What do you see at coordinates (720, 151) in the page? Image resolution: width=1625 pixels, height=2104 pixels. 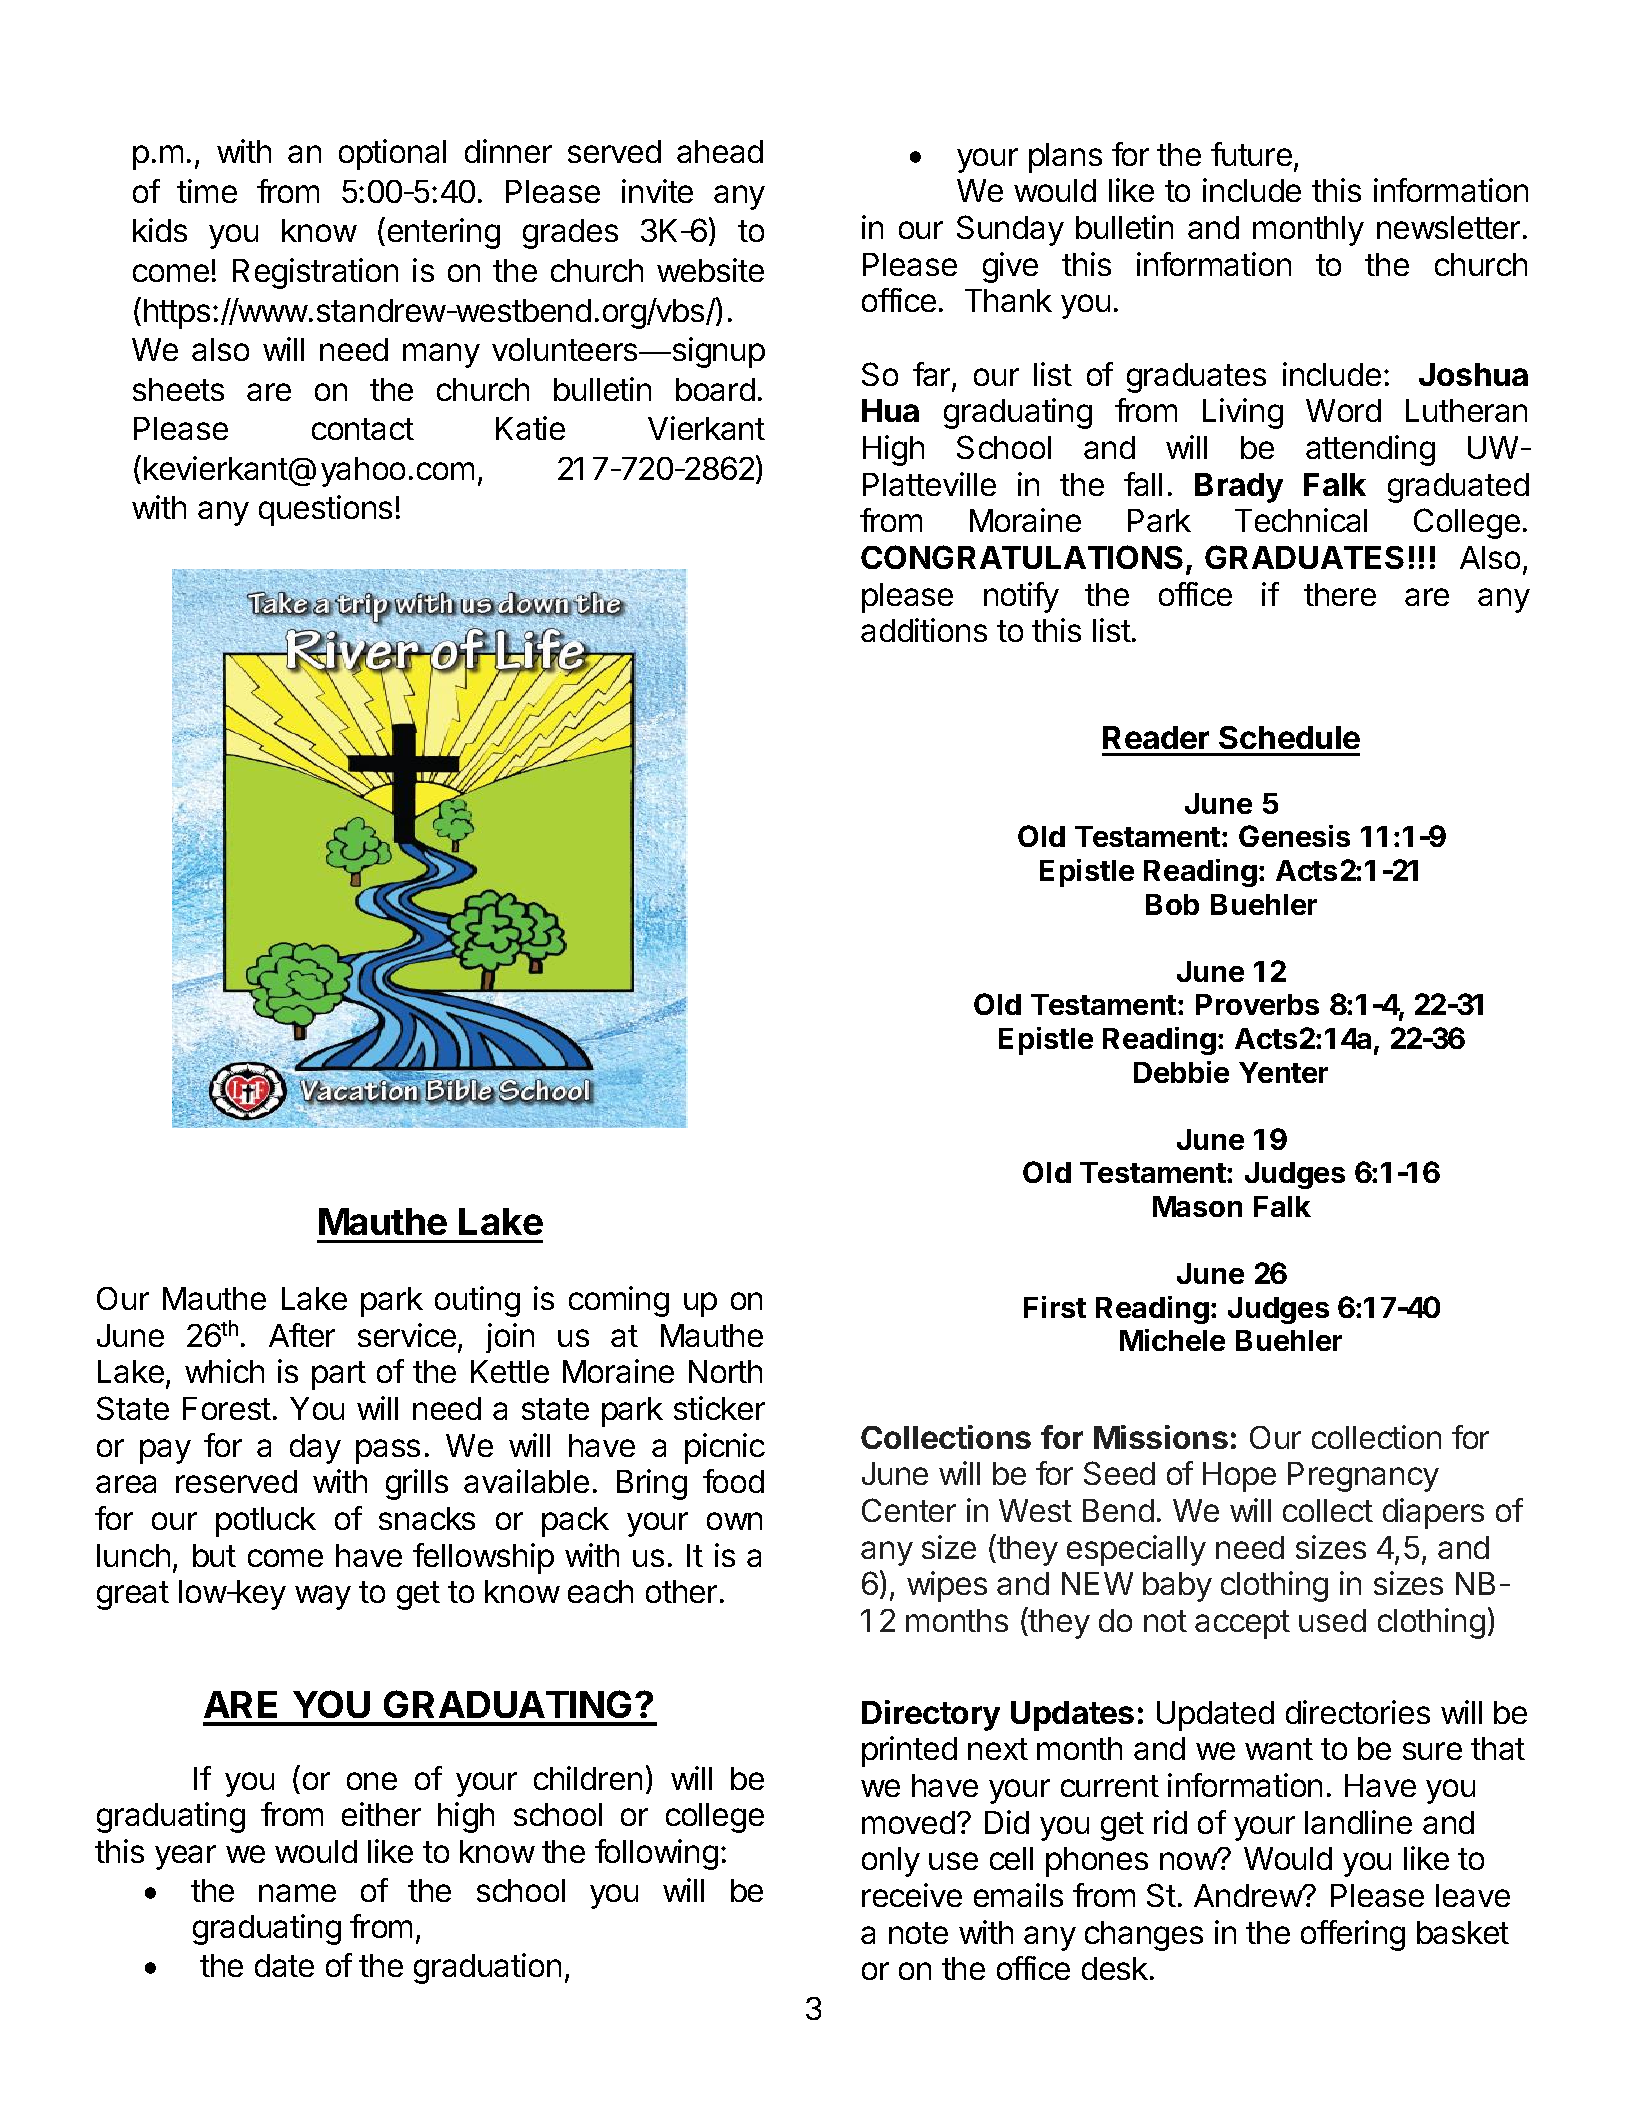 I see `ahead` at bounding box center [720, 151].
